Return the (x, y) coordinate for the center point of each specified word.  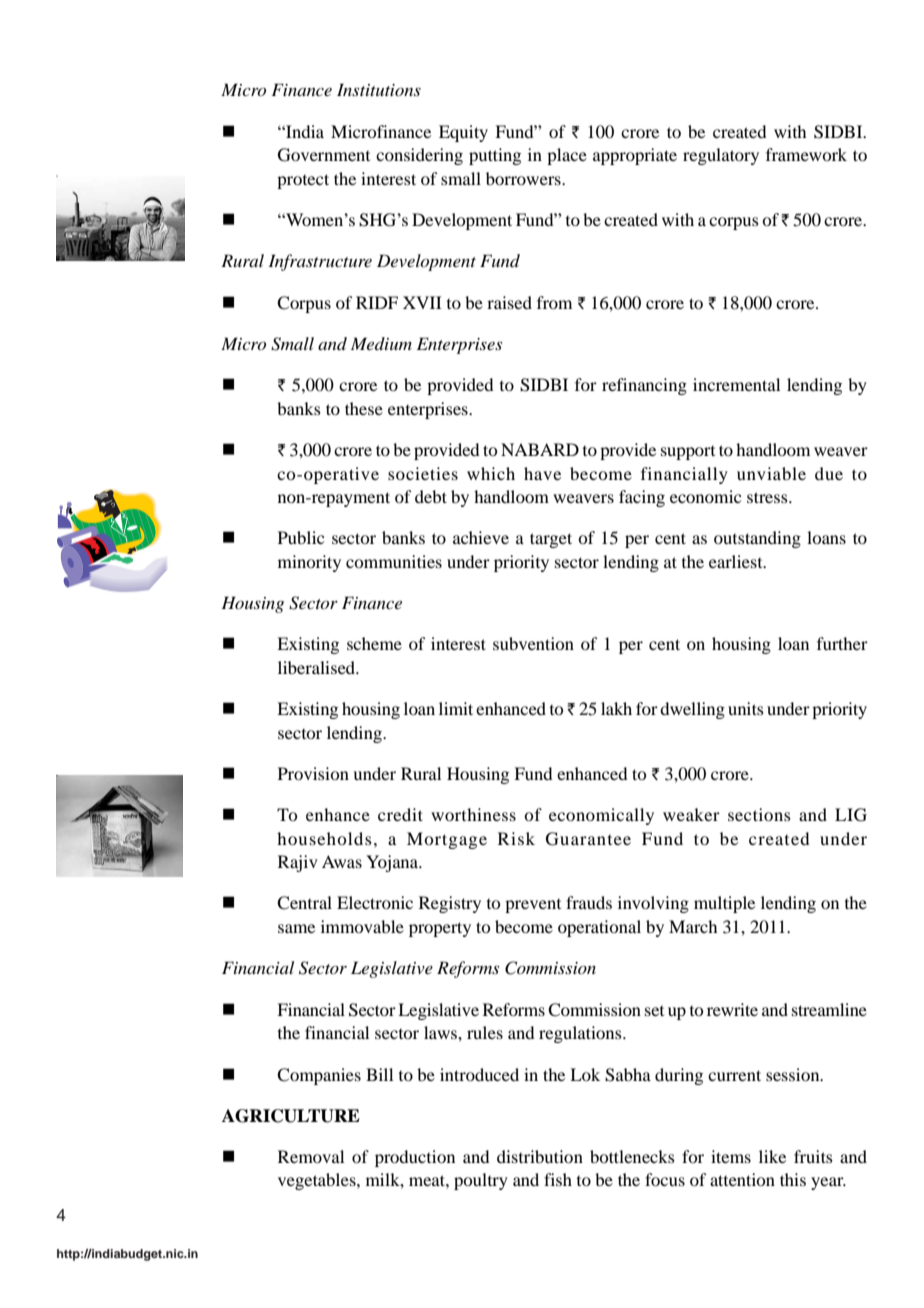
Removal (311, 1156)
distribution (540, 1156)
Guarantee (588, 839)
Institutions (379, 89)
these (364, 408)
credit (400, 814)
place (567, 156)
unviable (771, 473)
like (772, 1156)
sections (759, 814)
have (542, 473)
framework (806, 154)
